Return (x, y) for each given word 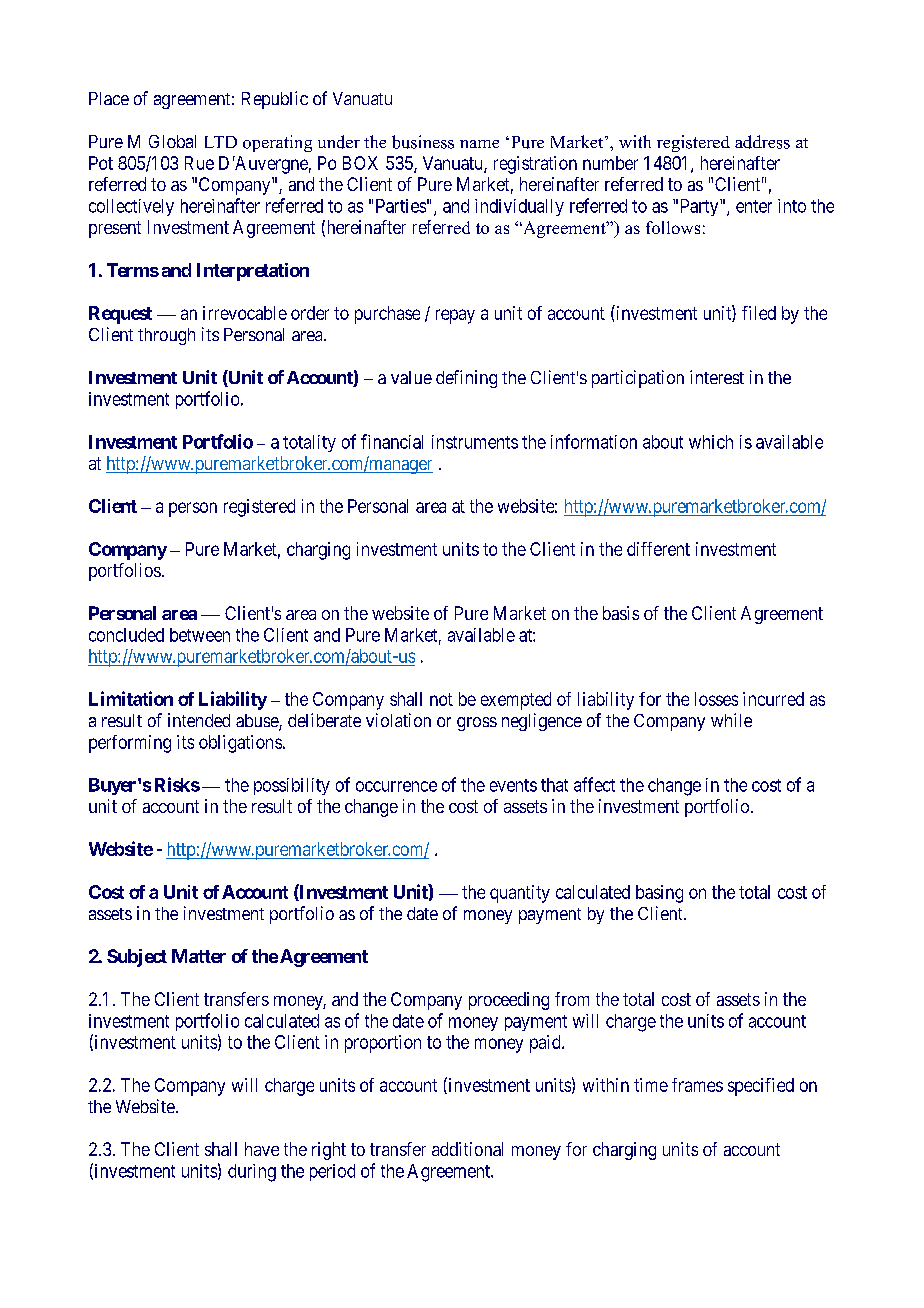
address (762, 142)
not (441, 699)
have (262, 1149)
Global (172, 141)
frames (697, 1085)
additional (467, 1149)
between (200, 635)
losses (716, 699)
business (423, 142)
